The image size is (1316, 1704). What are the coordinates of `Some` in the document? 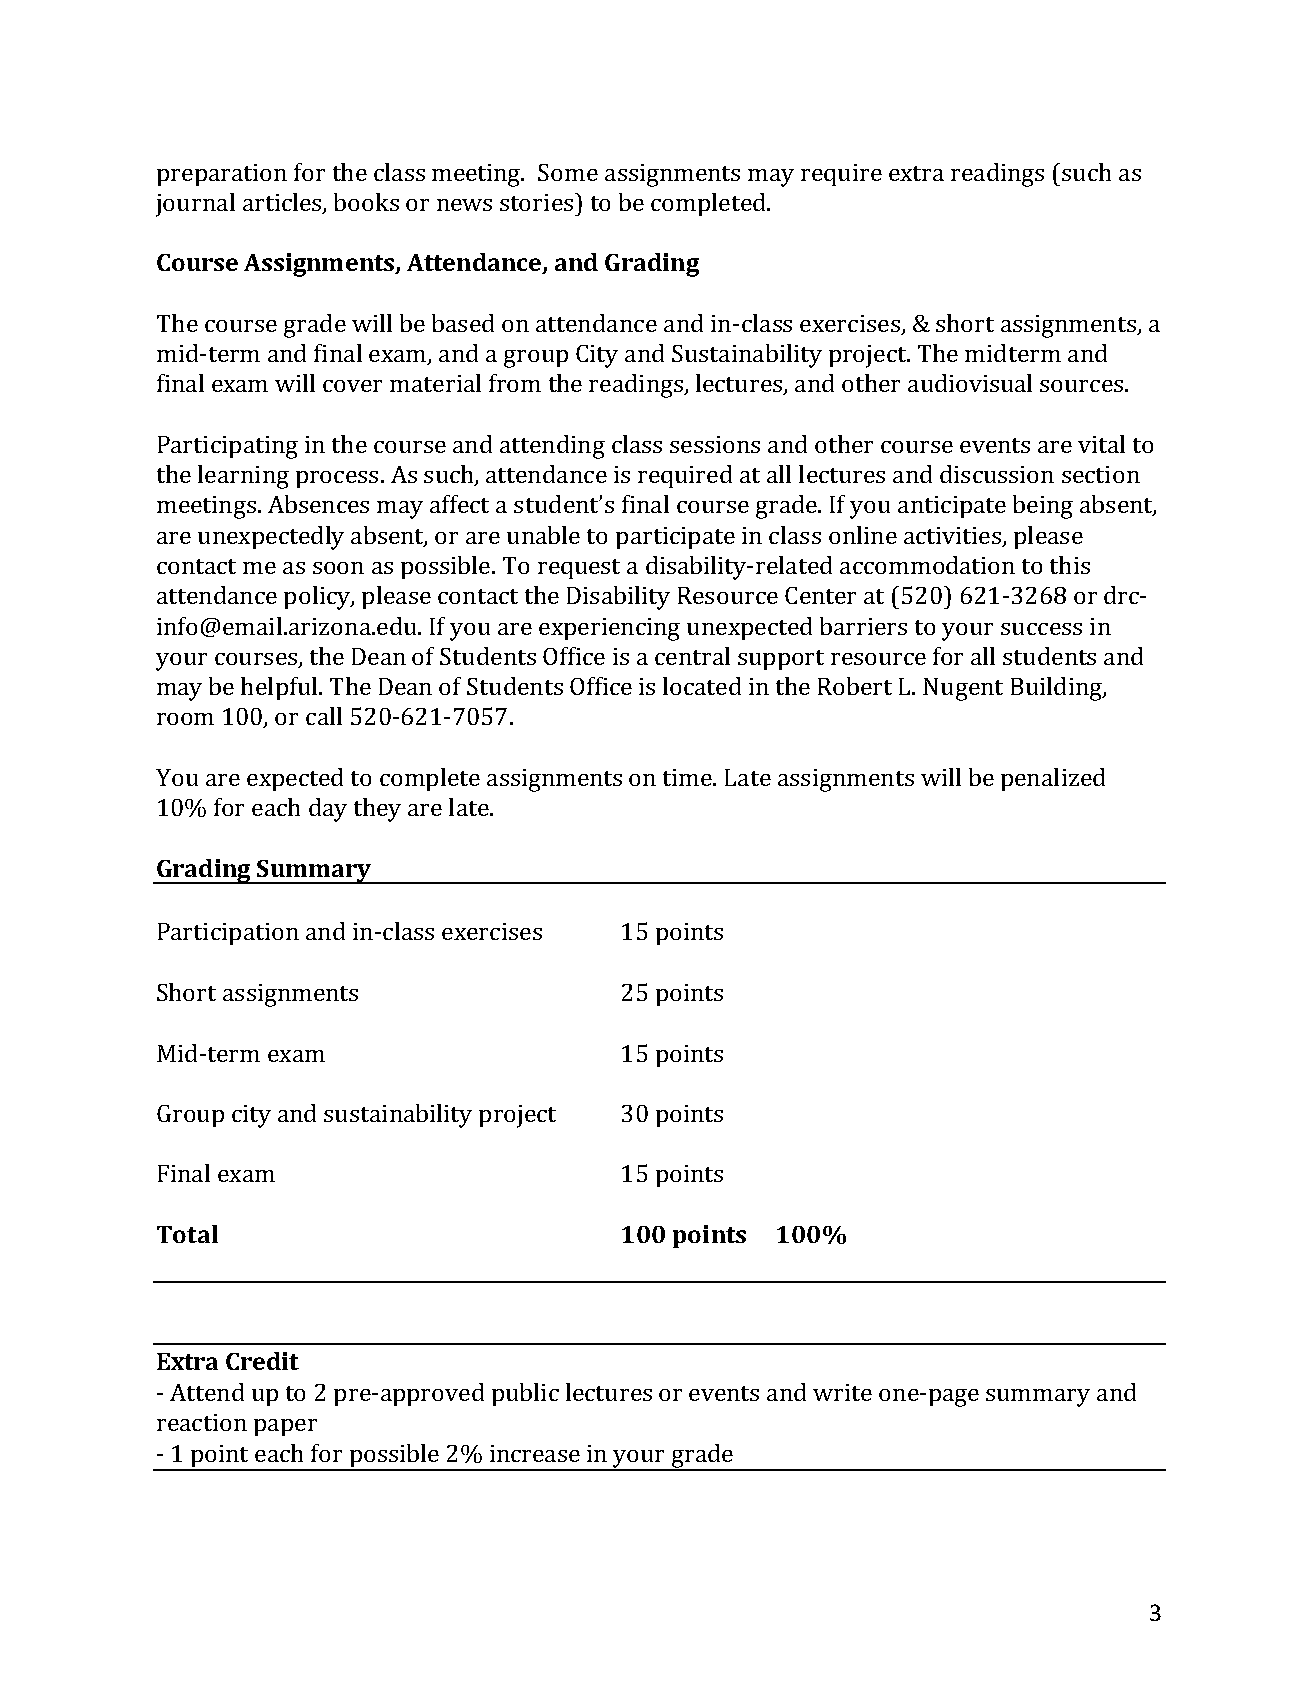 It's located at (568, 172).
